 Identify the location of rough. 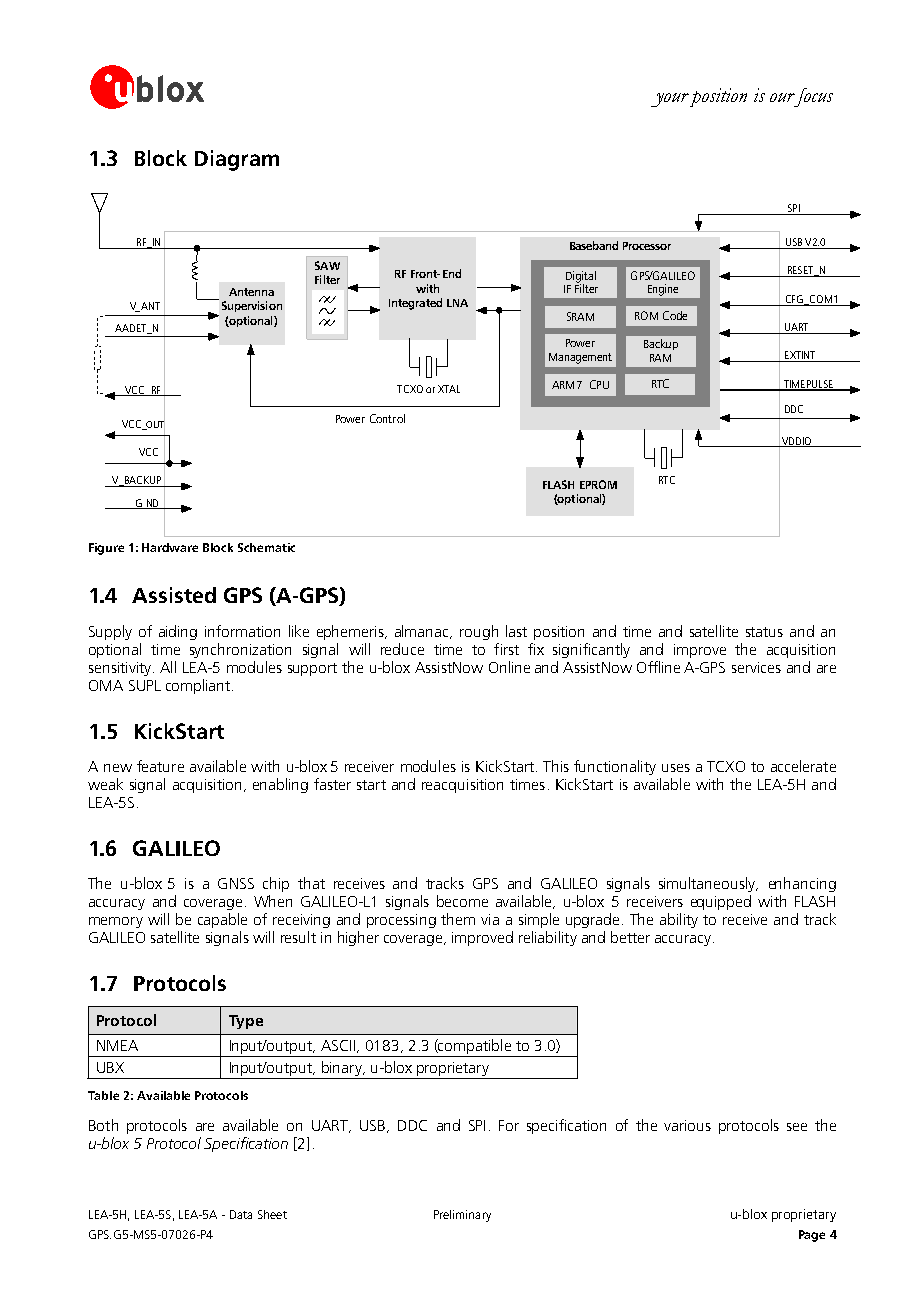
(479, 632).
